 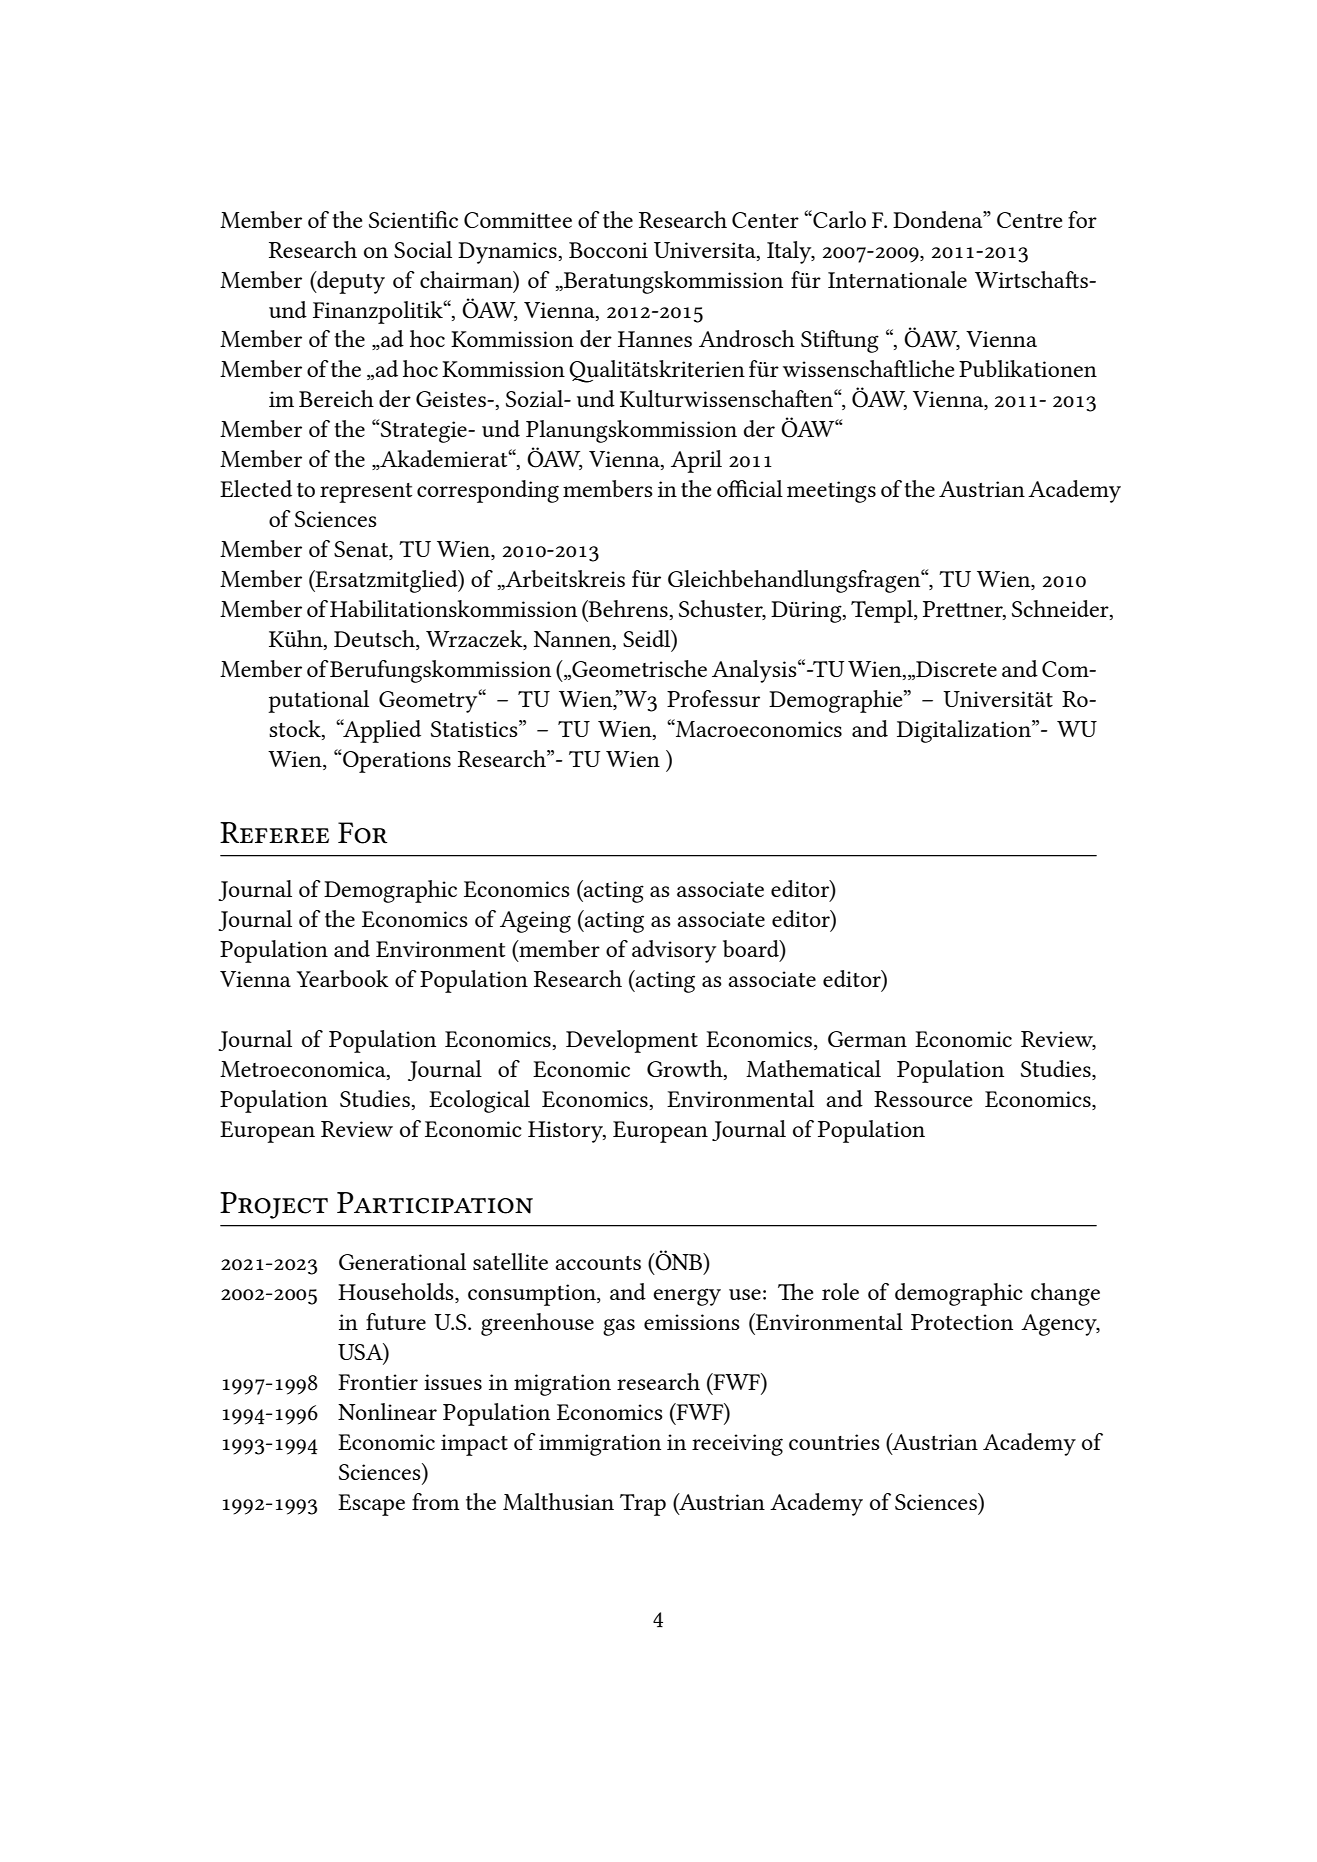 What do you see at coordinates (923, 1099) in the screenshot?
I see `Ressource` at bounding box center [923, 1099].
